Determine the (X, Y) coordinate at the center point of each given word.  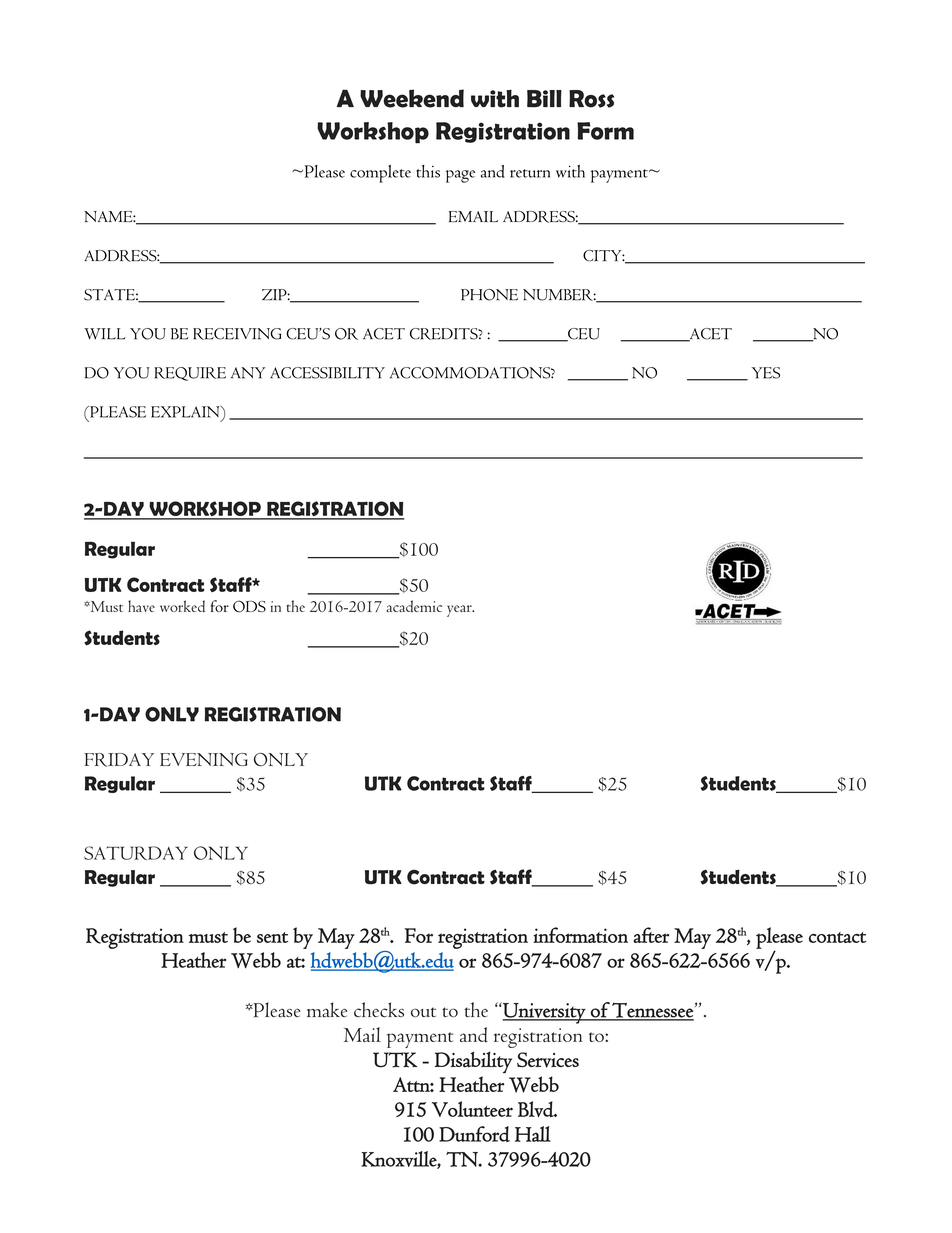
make (327, 1010)
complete (380, 174)
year (460, 611)
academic (414, 606)
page (460, 176)
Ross (591, 99)
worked (182, 606)
